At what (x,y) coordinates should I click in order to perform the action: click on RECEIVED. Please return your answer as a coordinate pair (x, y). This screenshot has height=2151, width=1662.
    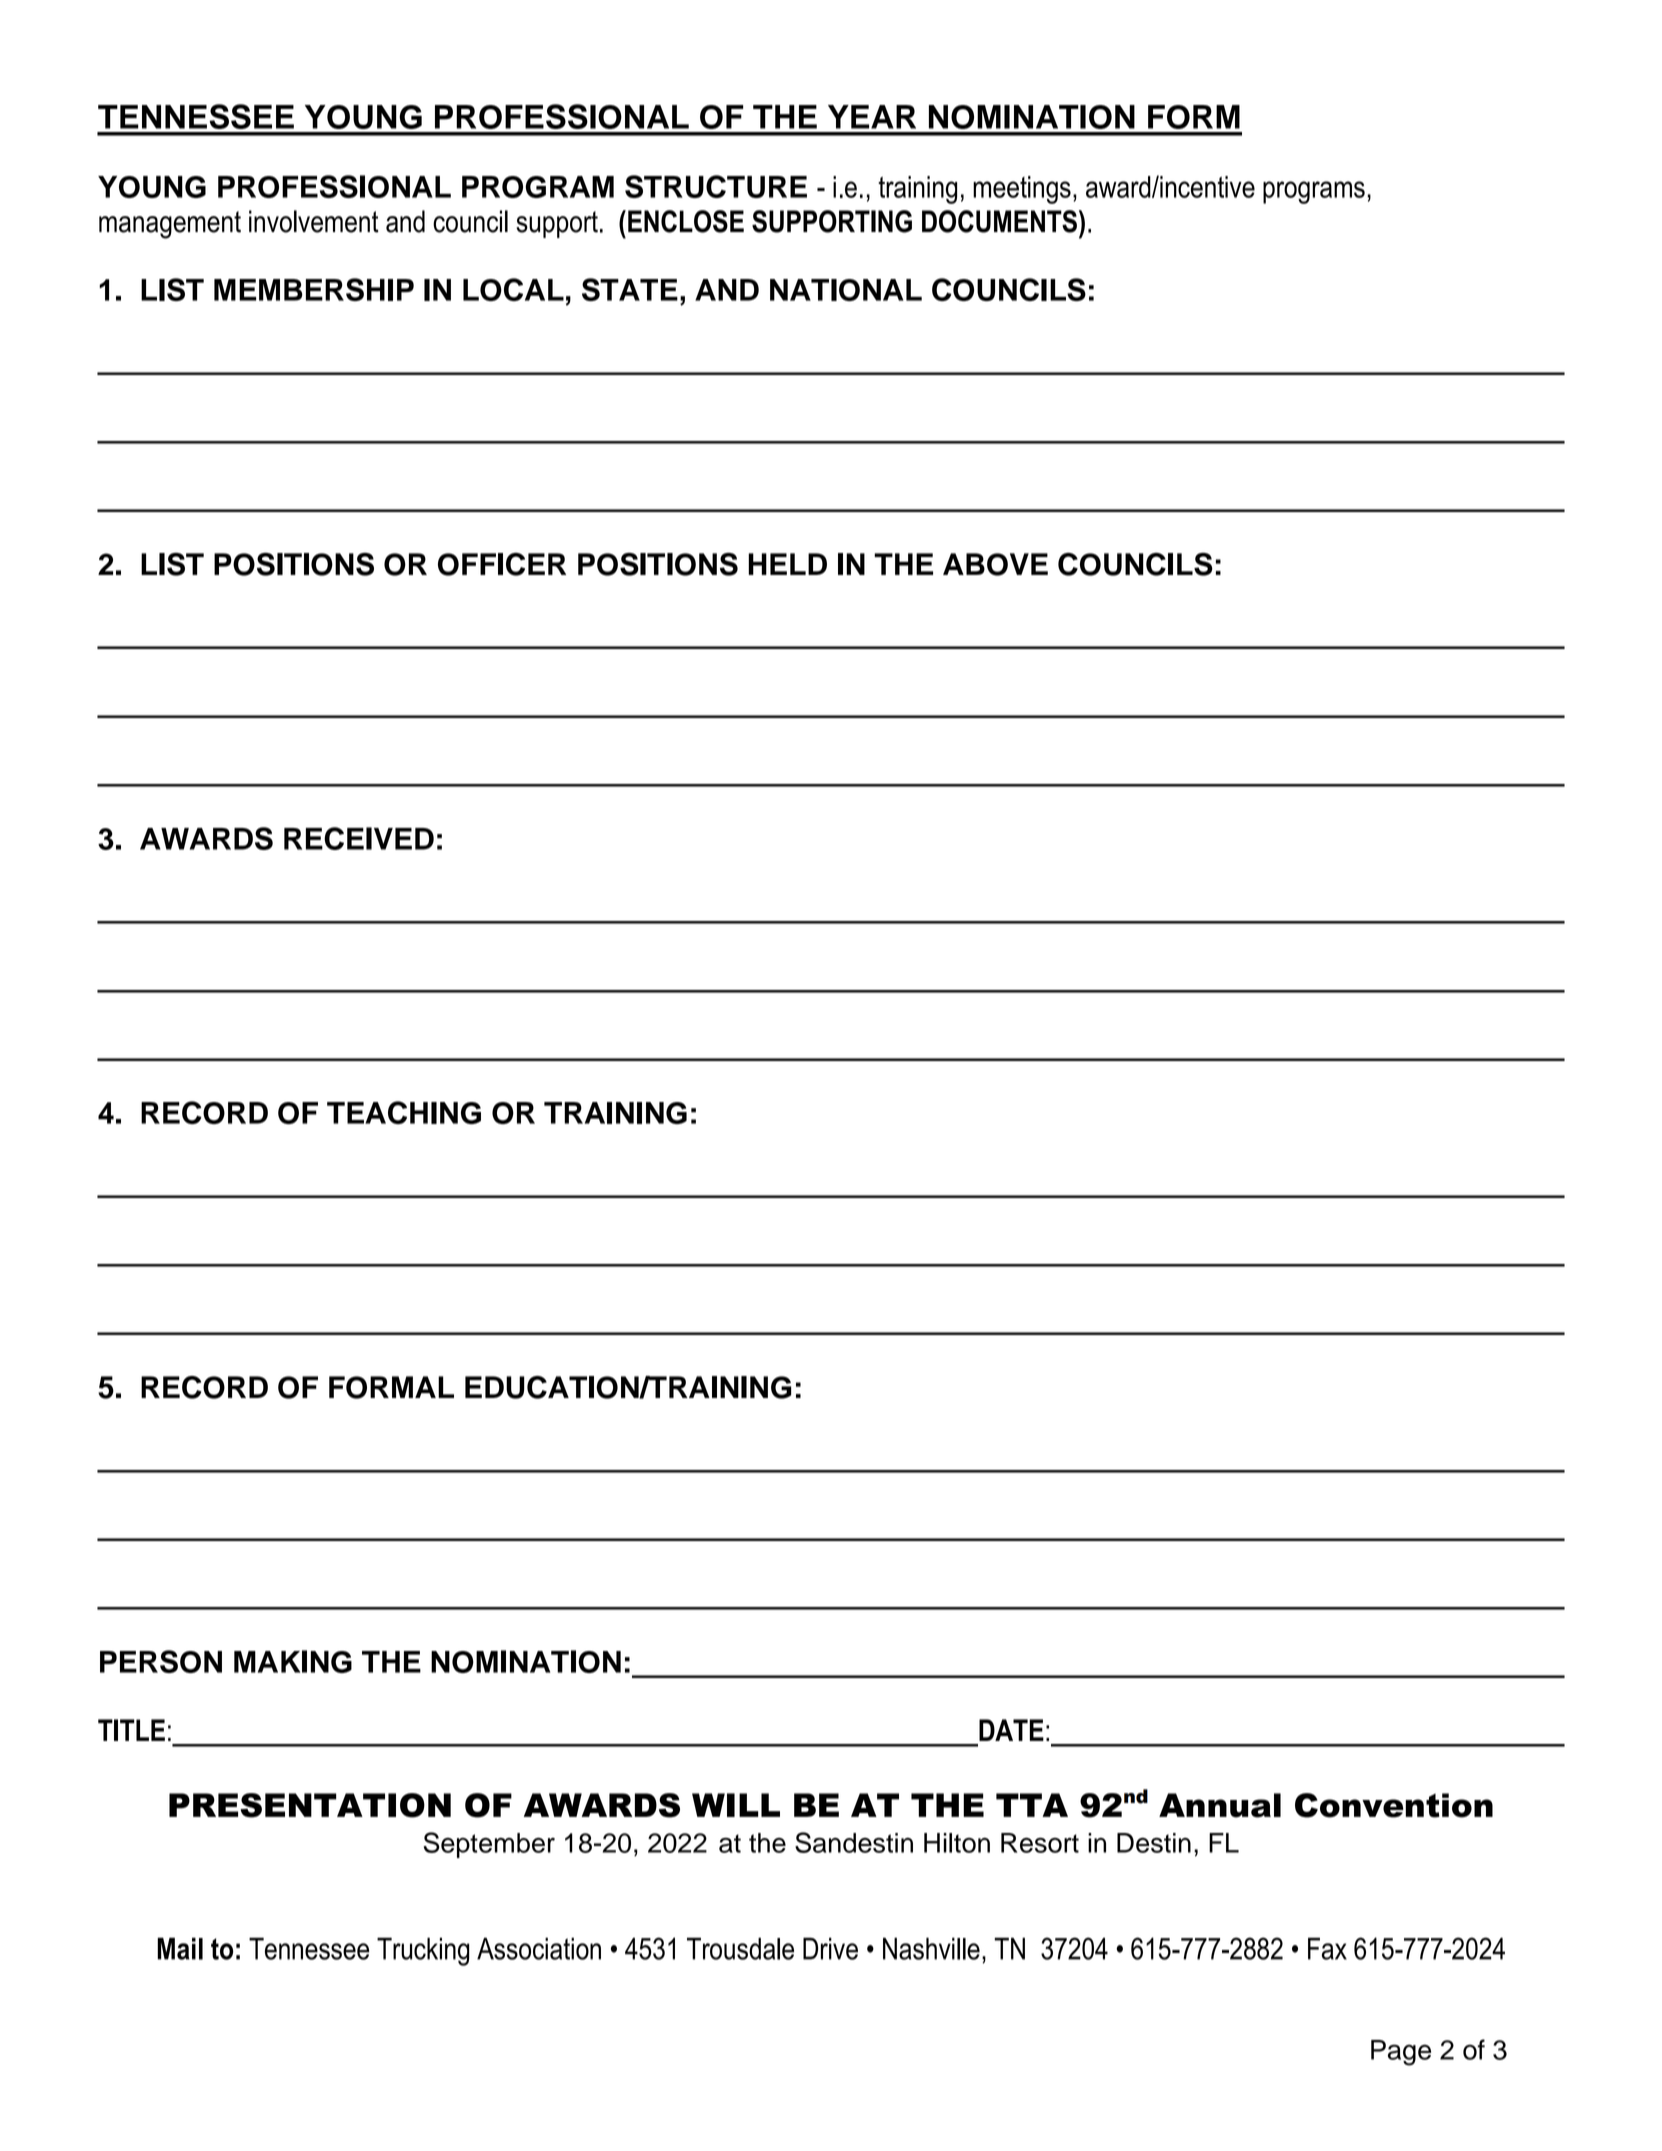
    Looking at the image, I should click on (359, 838).
